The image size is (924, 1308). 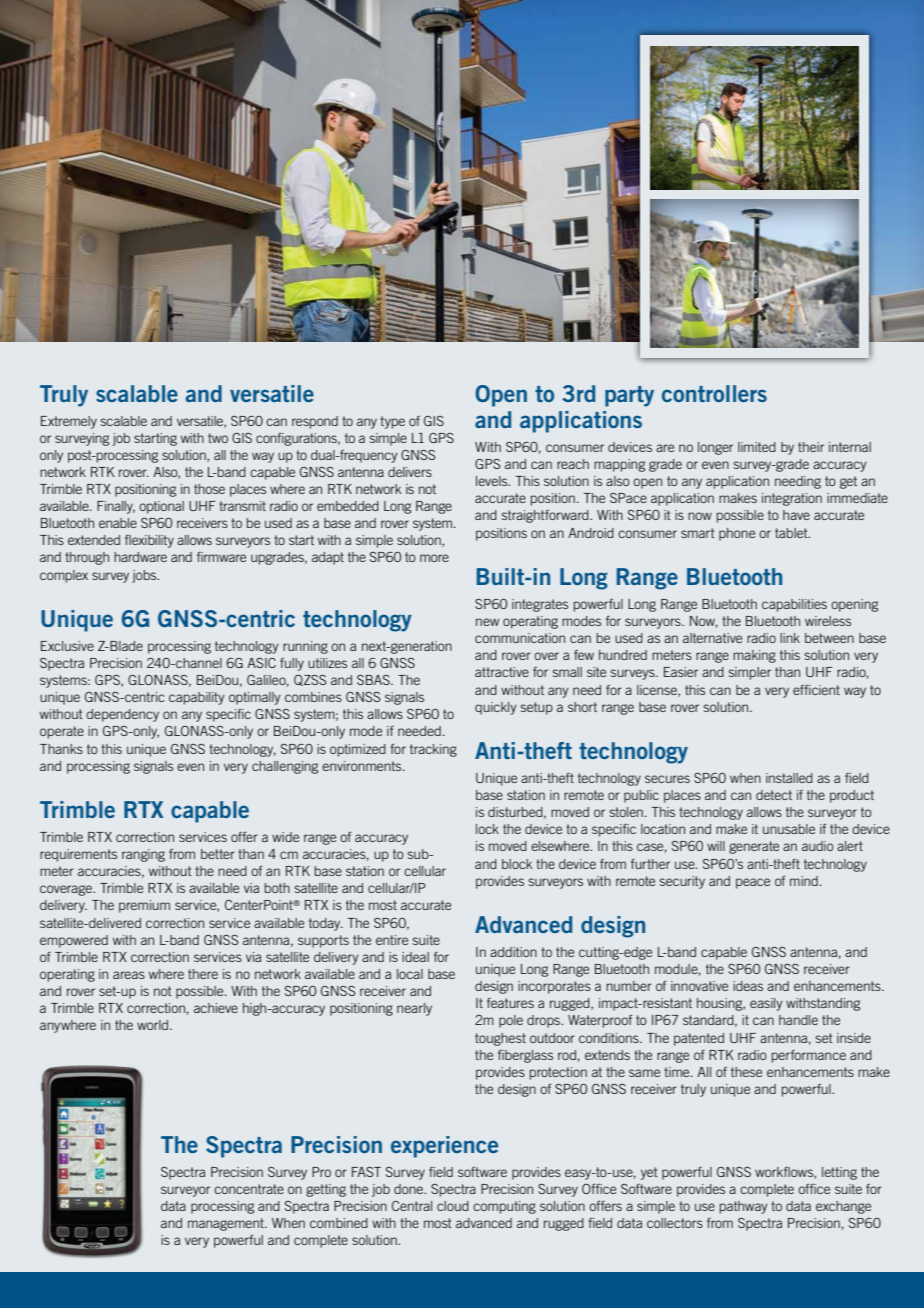 What do you see at coordinates (433, 750) in the screenshot?
I see `tracking` at bounding box center [433, 750].
